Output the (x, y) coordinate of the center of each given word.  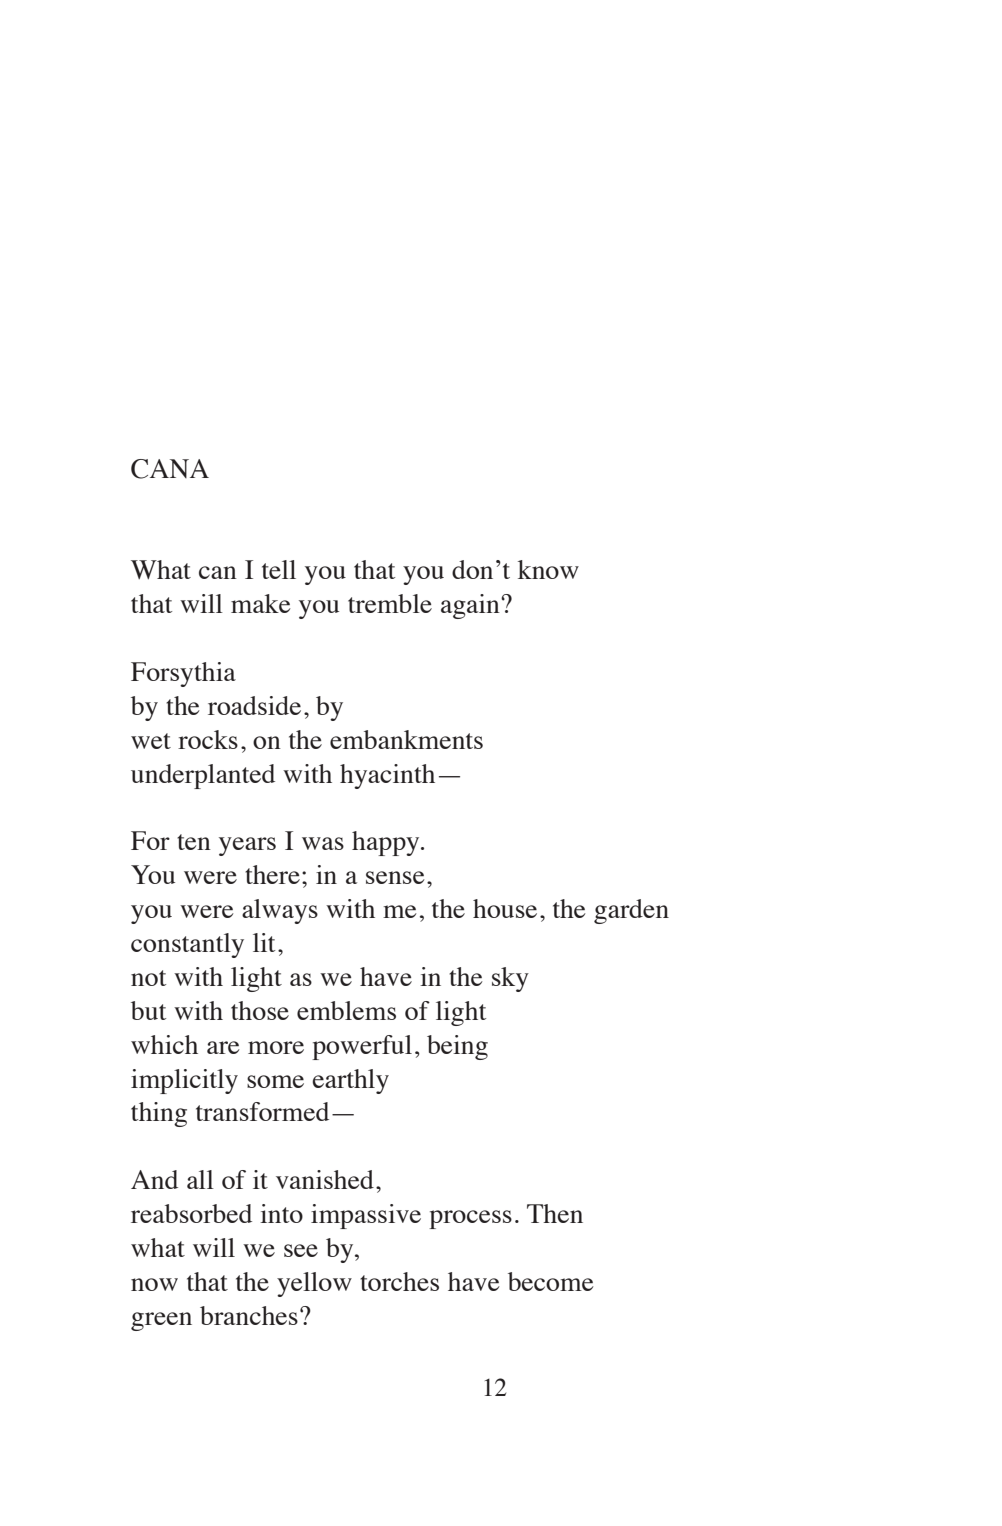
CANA (170, 469)
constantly (187, 945)
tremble (390, 603)
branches (249, 1315)
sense (395, 877)
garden (631, 911)
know (548, 569)
